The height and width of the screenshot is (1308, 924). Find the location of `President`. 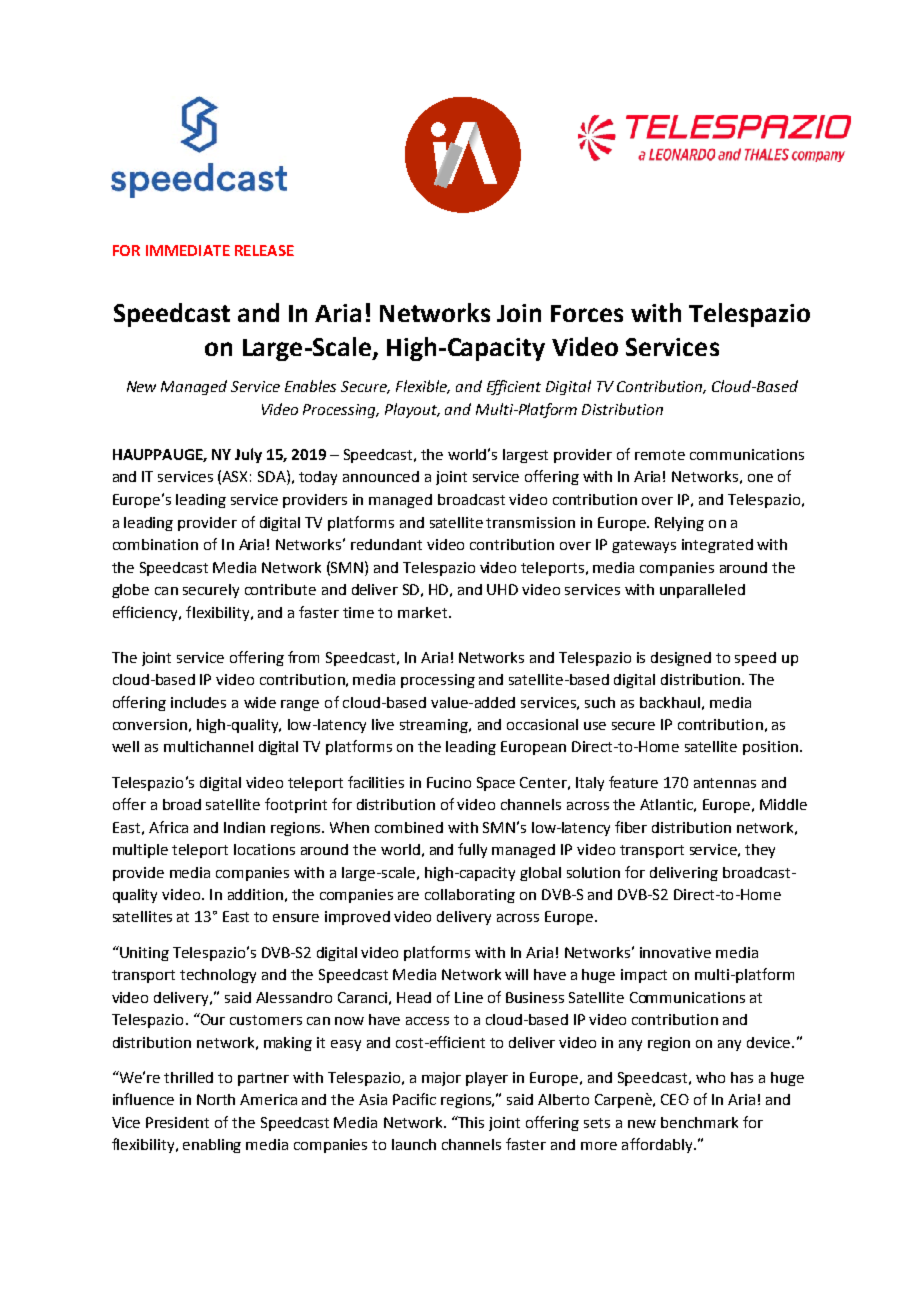

President is located at coordinates (177, 1122).
